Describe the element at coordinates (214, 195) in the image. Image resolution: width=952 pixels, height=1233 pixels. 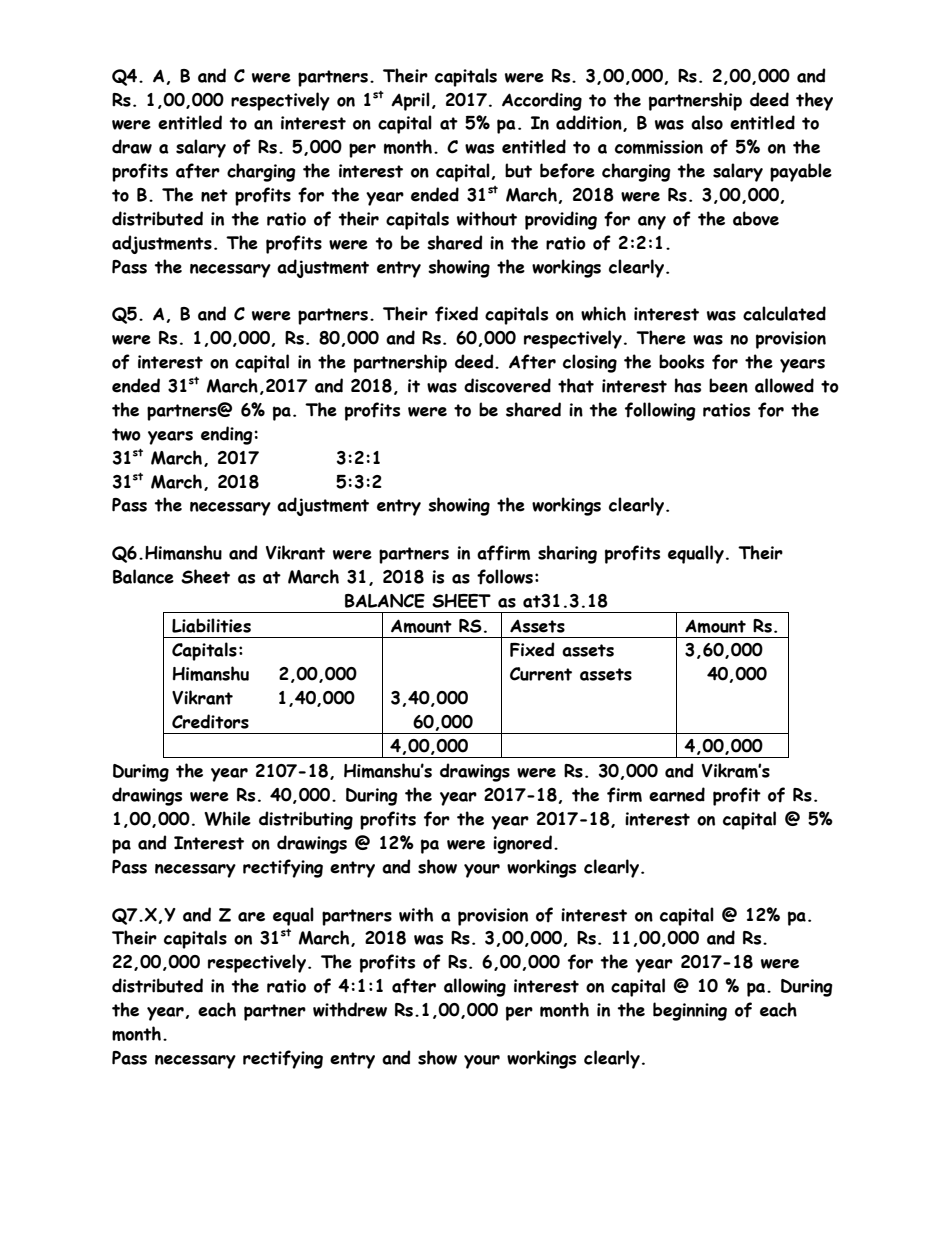
I see `net` at that location.
